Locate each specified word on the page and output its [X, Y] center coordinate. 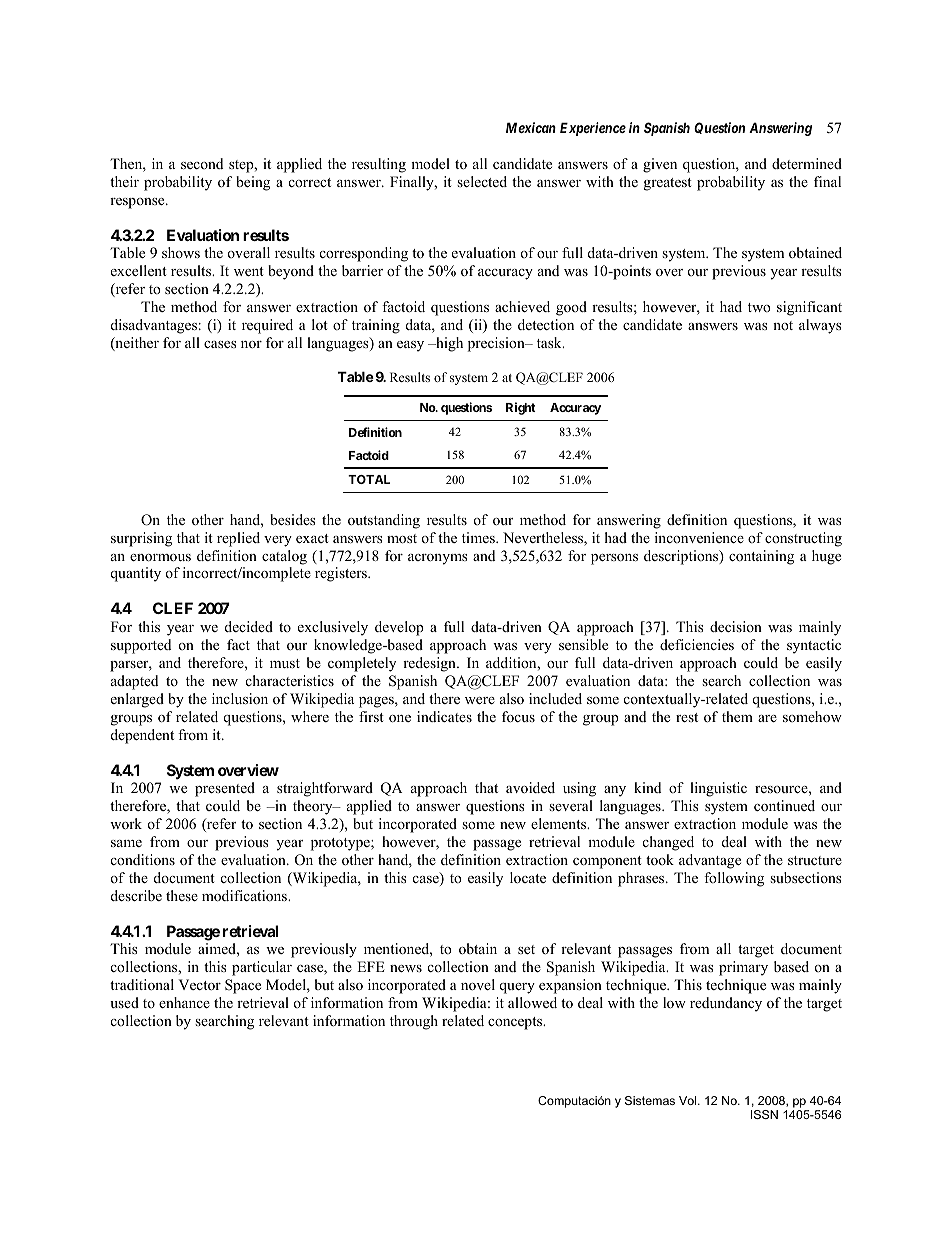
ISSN [764, 1114]
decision [736, 626]
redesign [430, 664]
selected [482, 181]
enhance [184, 1002]
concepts [516, 1023]
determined [807, 163]
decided [249, 626]
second [202, 163]
